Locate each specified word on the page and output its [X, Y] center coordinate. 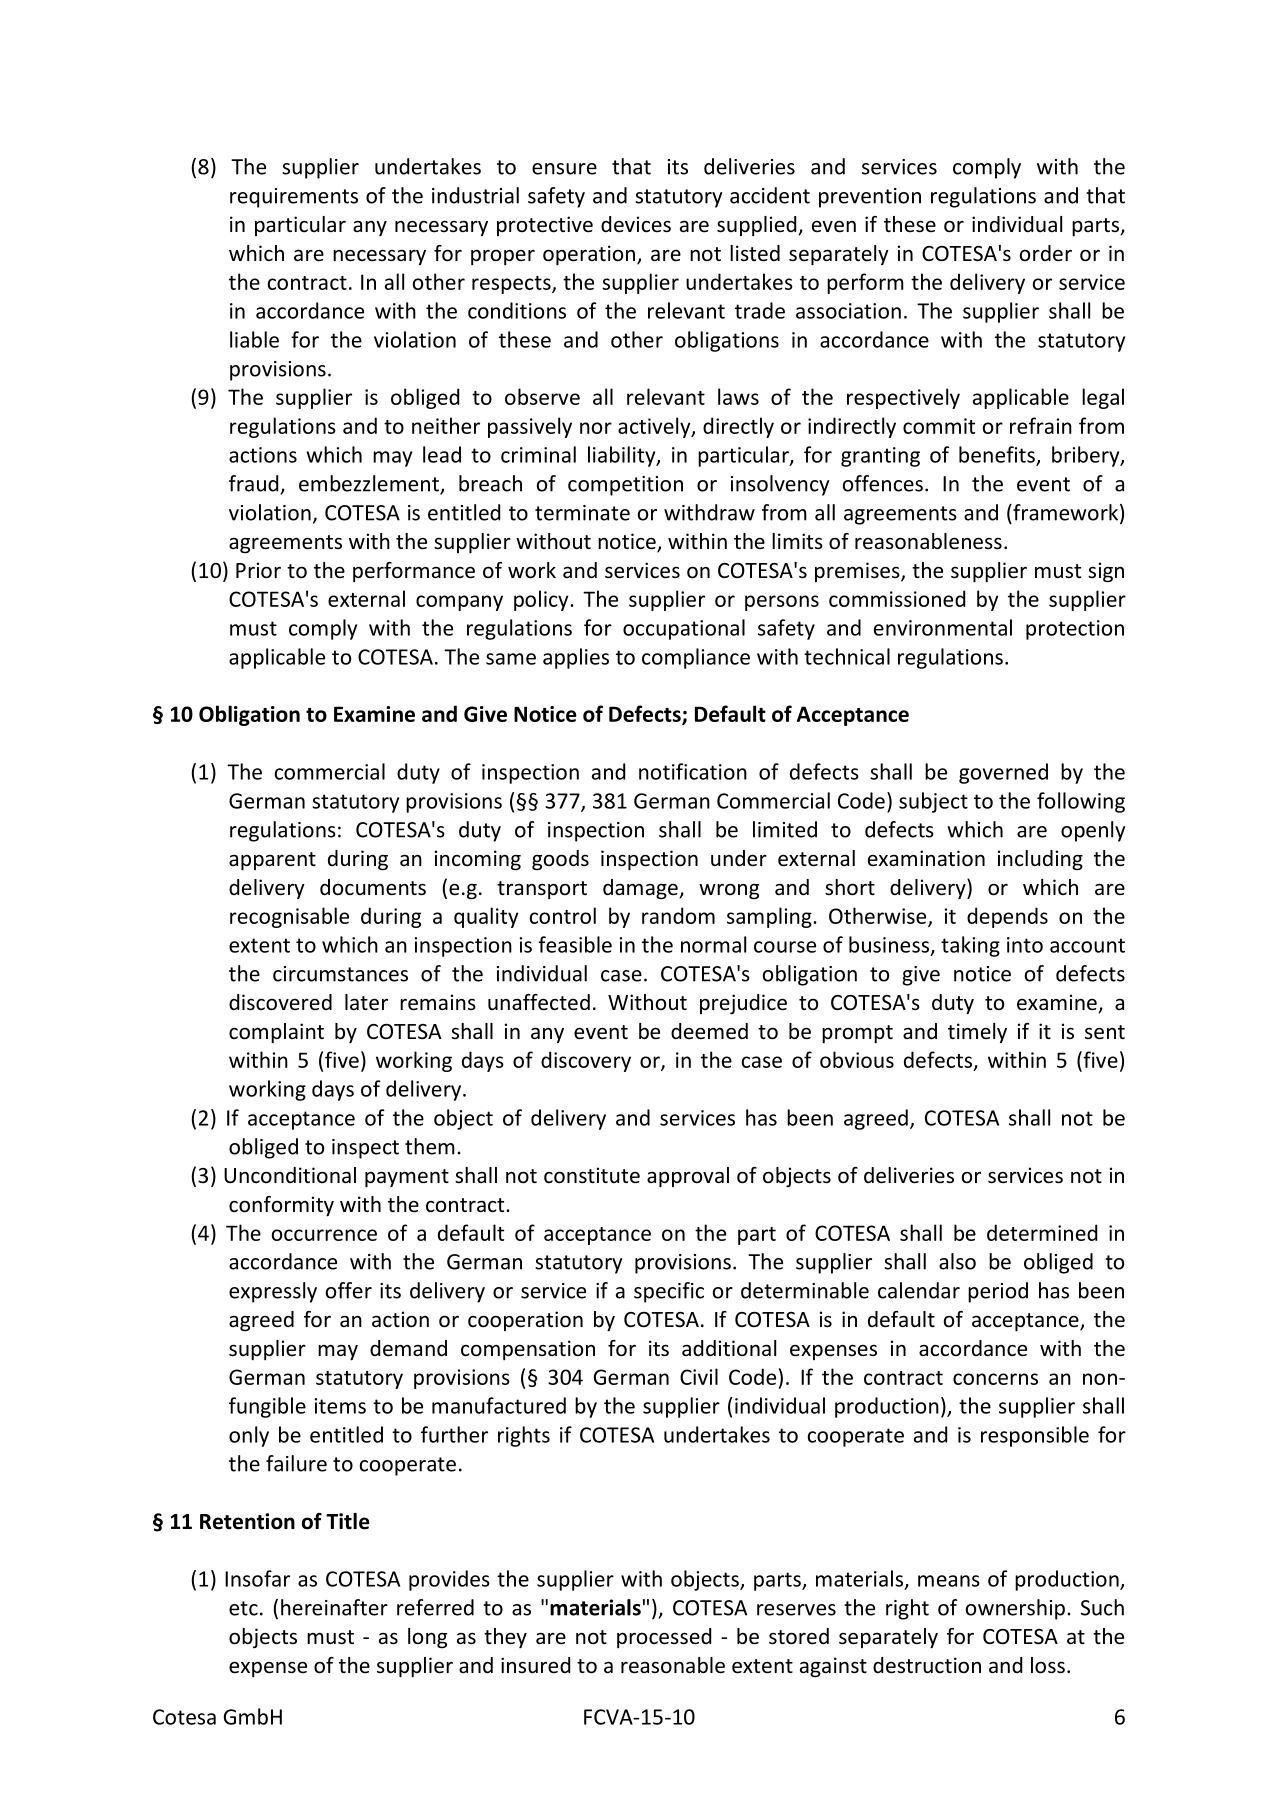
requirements [294, 198]
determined [1042, 1232]
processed [664, 1638]
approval [688, 1177]
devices [636, 224]
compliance [696, 658]
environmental [943, 627]
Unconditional [290, 1175]
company [459, 603]
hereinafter [334, 1607]
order [1046, 253]
